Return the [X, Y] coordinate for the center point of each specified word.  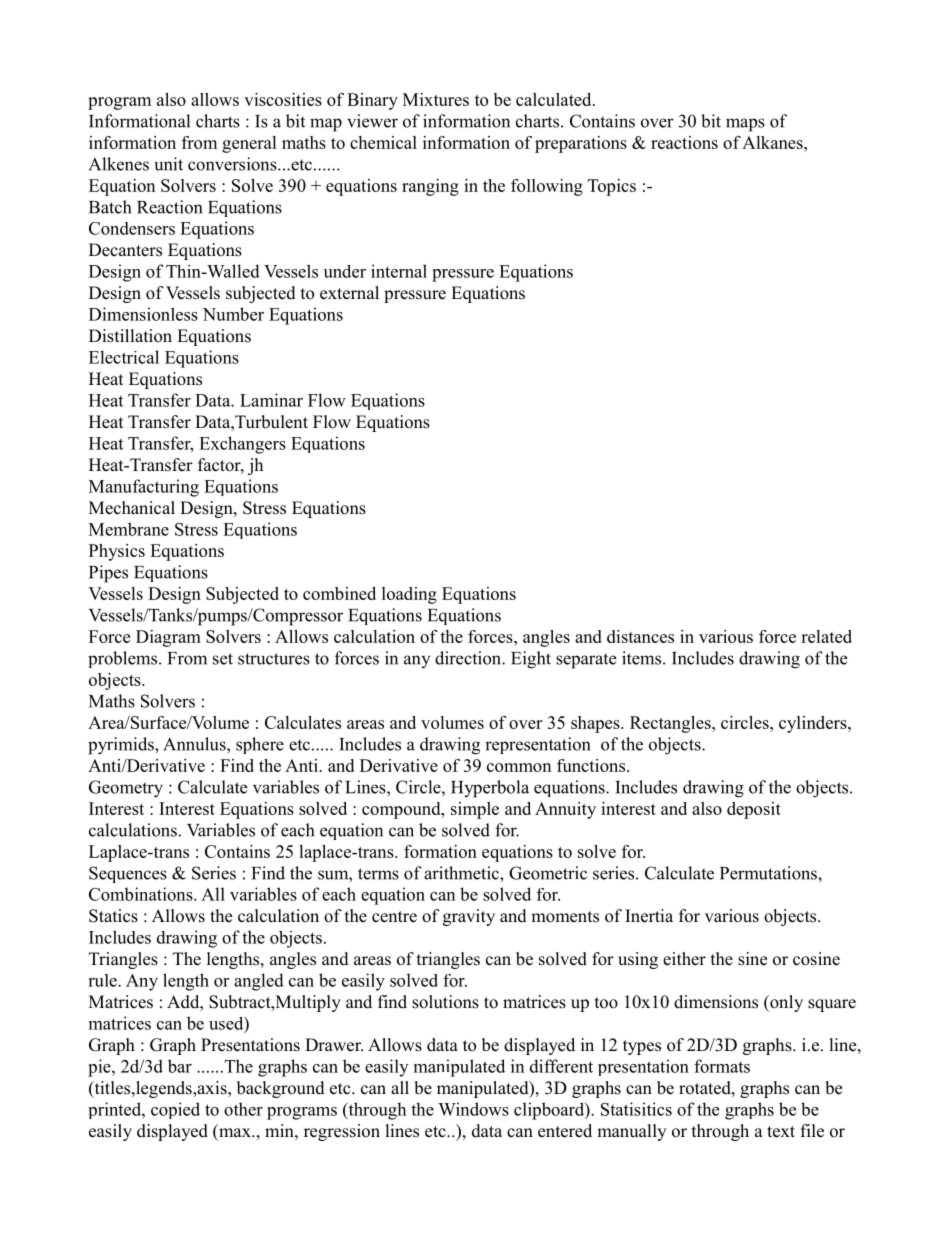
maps [745, 125]
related [826, 636]
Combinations [142, 894]
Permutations [769, 873]
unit [169, 164]
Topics [612, 187]
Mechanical [132, 508]
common [519, 767]
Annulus [195, 744]
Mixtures [436, 99]
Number [233, 314]
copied [175, 1110]
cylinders [814, 724]
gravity [469, 917]
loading [409, 595]
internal [399, 271]
